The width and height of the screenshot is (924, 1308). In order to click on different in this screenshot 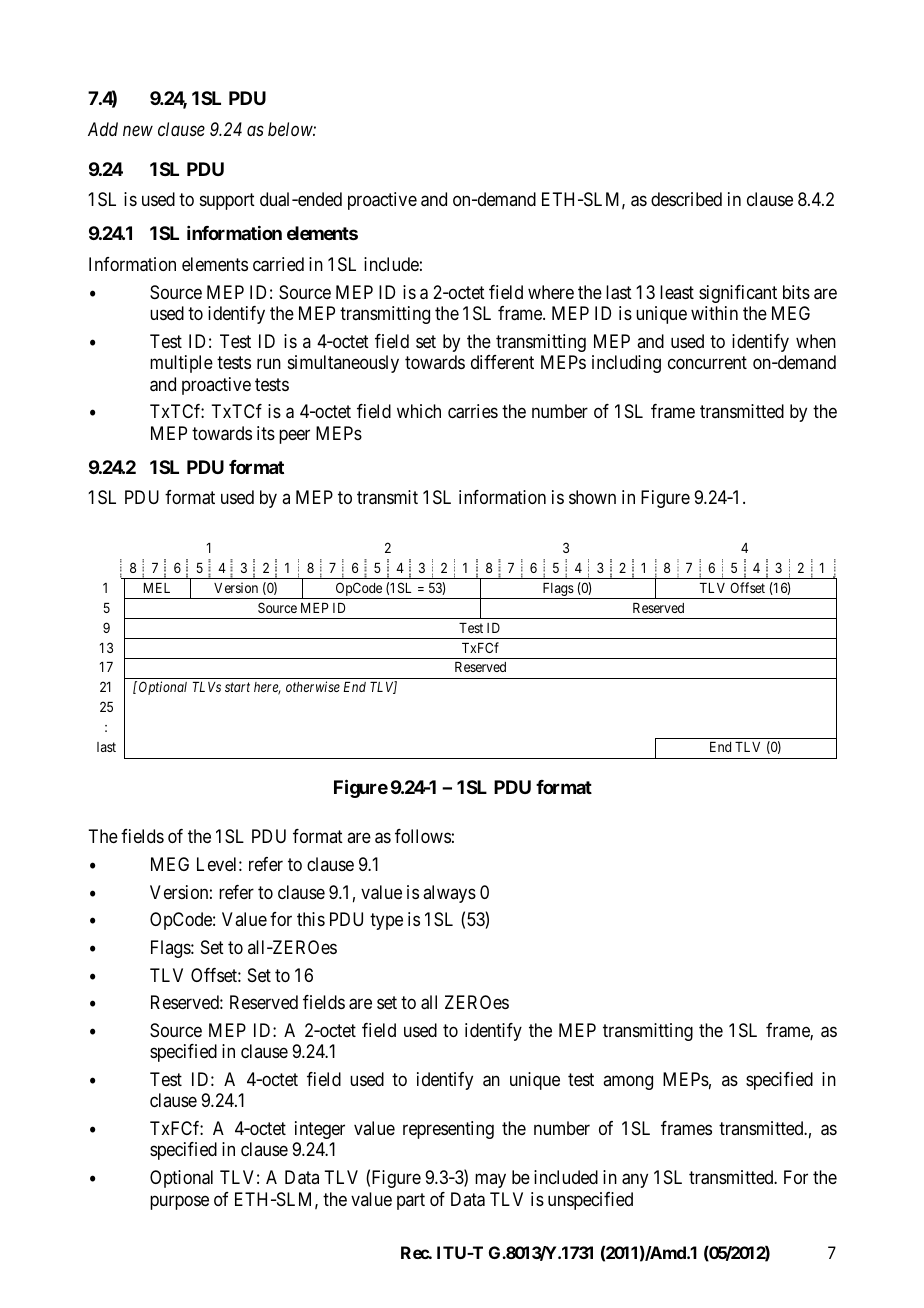, I will do `click(502, 362)`.
